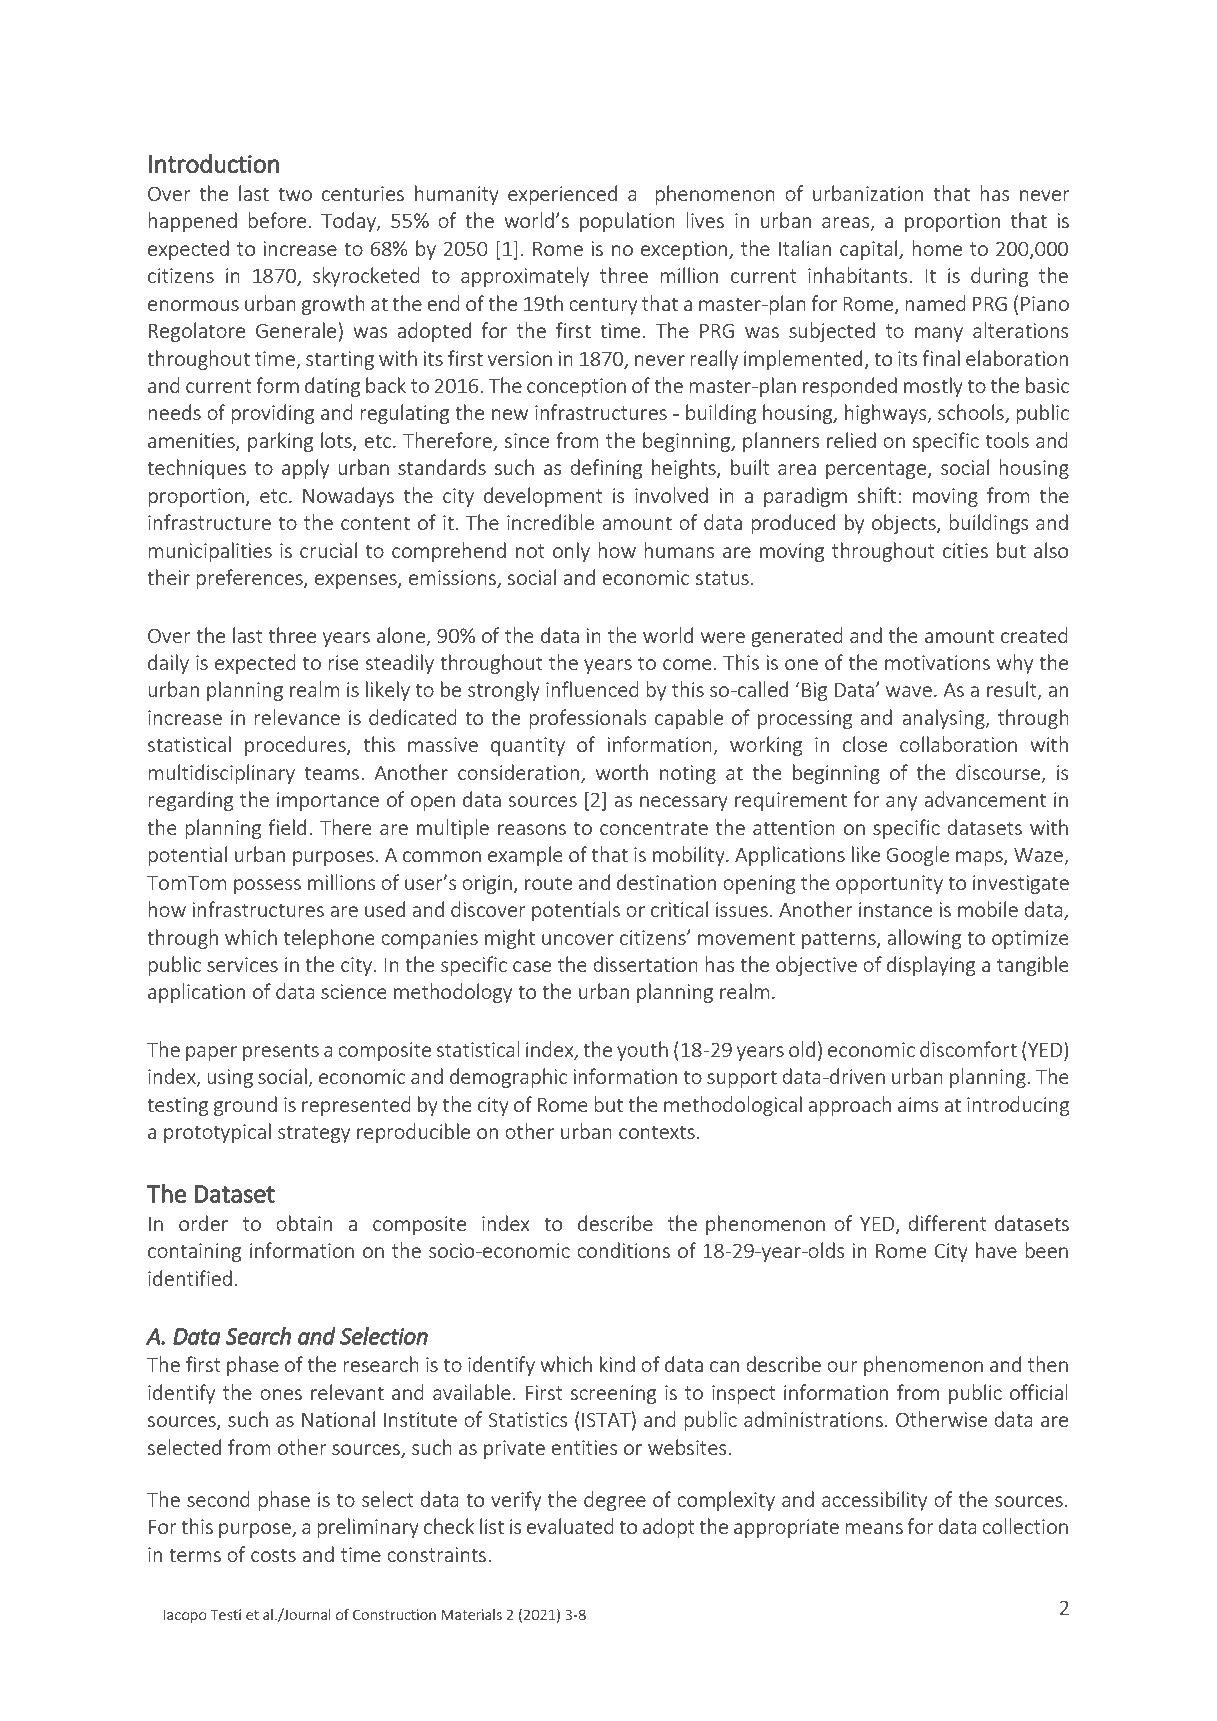 The height and width of the screenshot is (1721, 1217). I want to click on destination, so click(666, 882).
